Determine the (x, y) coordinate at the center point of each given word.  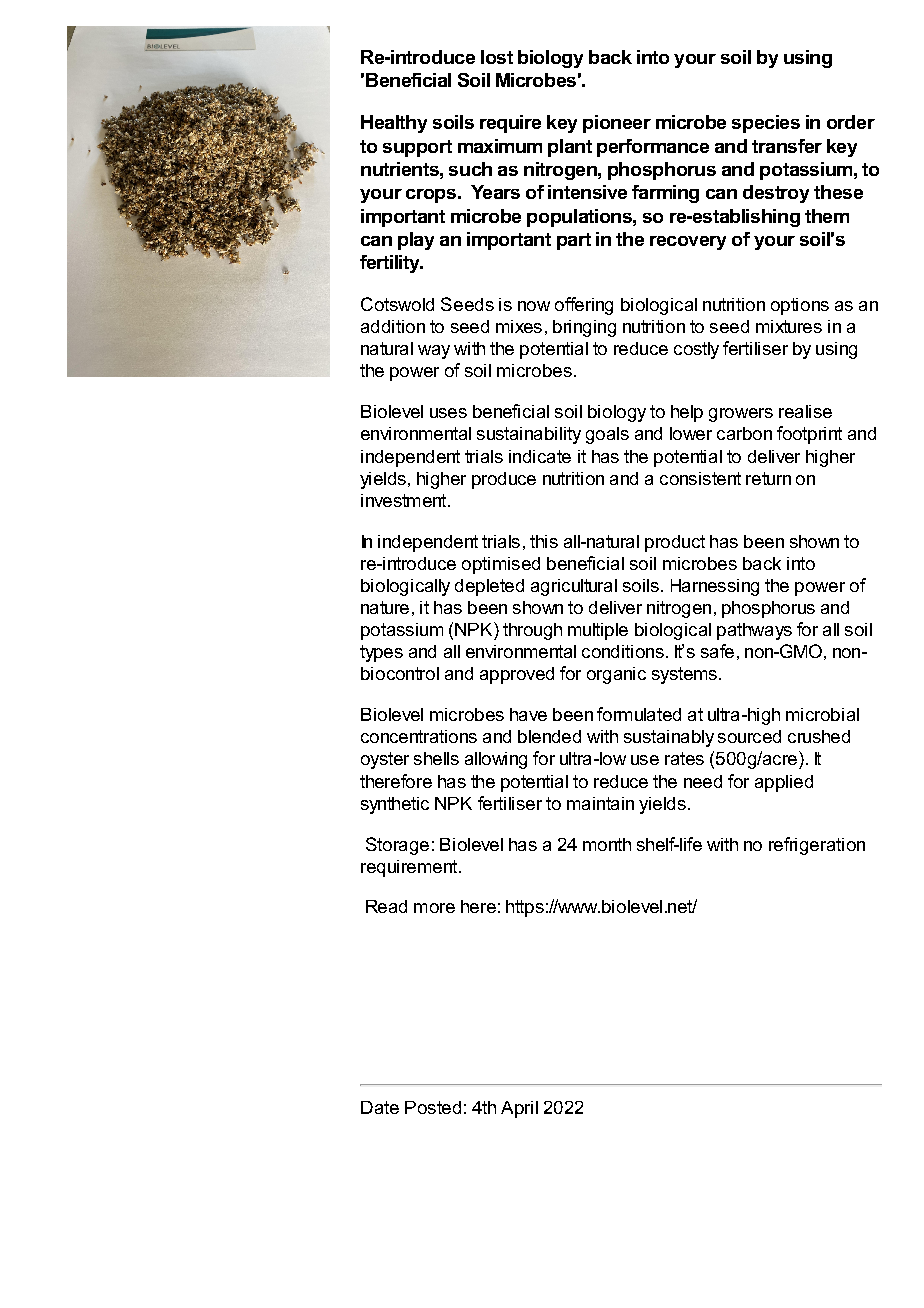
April (519, 1109)
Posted (433, 1107)
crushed (819, 736)
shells (436, 758)
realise (805, 411)
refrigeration (817, 846)
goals (607, 435)
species (766, 124)
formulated (639, 714)
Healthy (394, 124)
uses (448, 413)
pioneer (617, 124)
